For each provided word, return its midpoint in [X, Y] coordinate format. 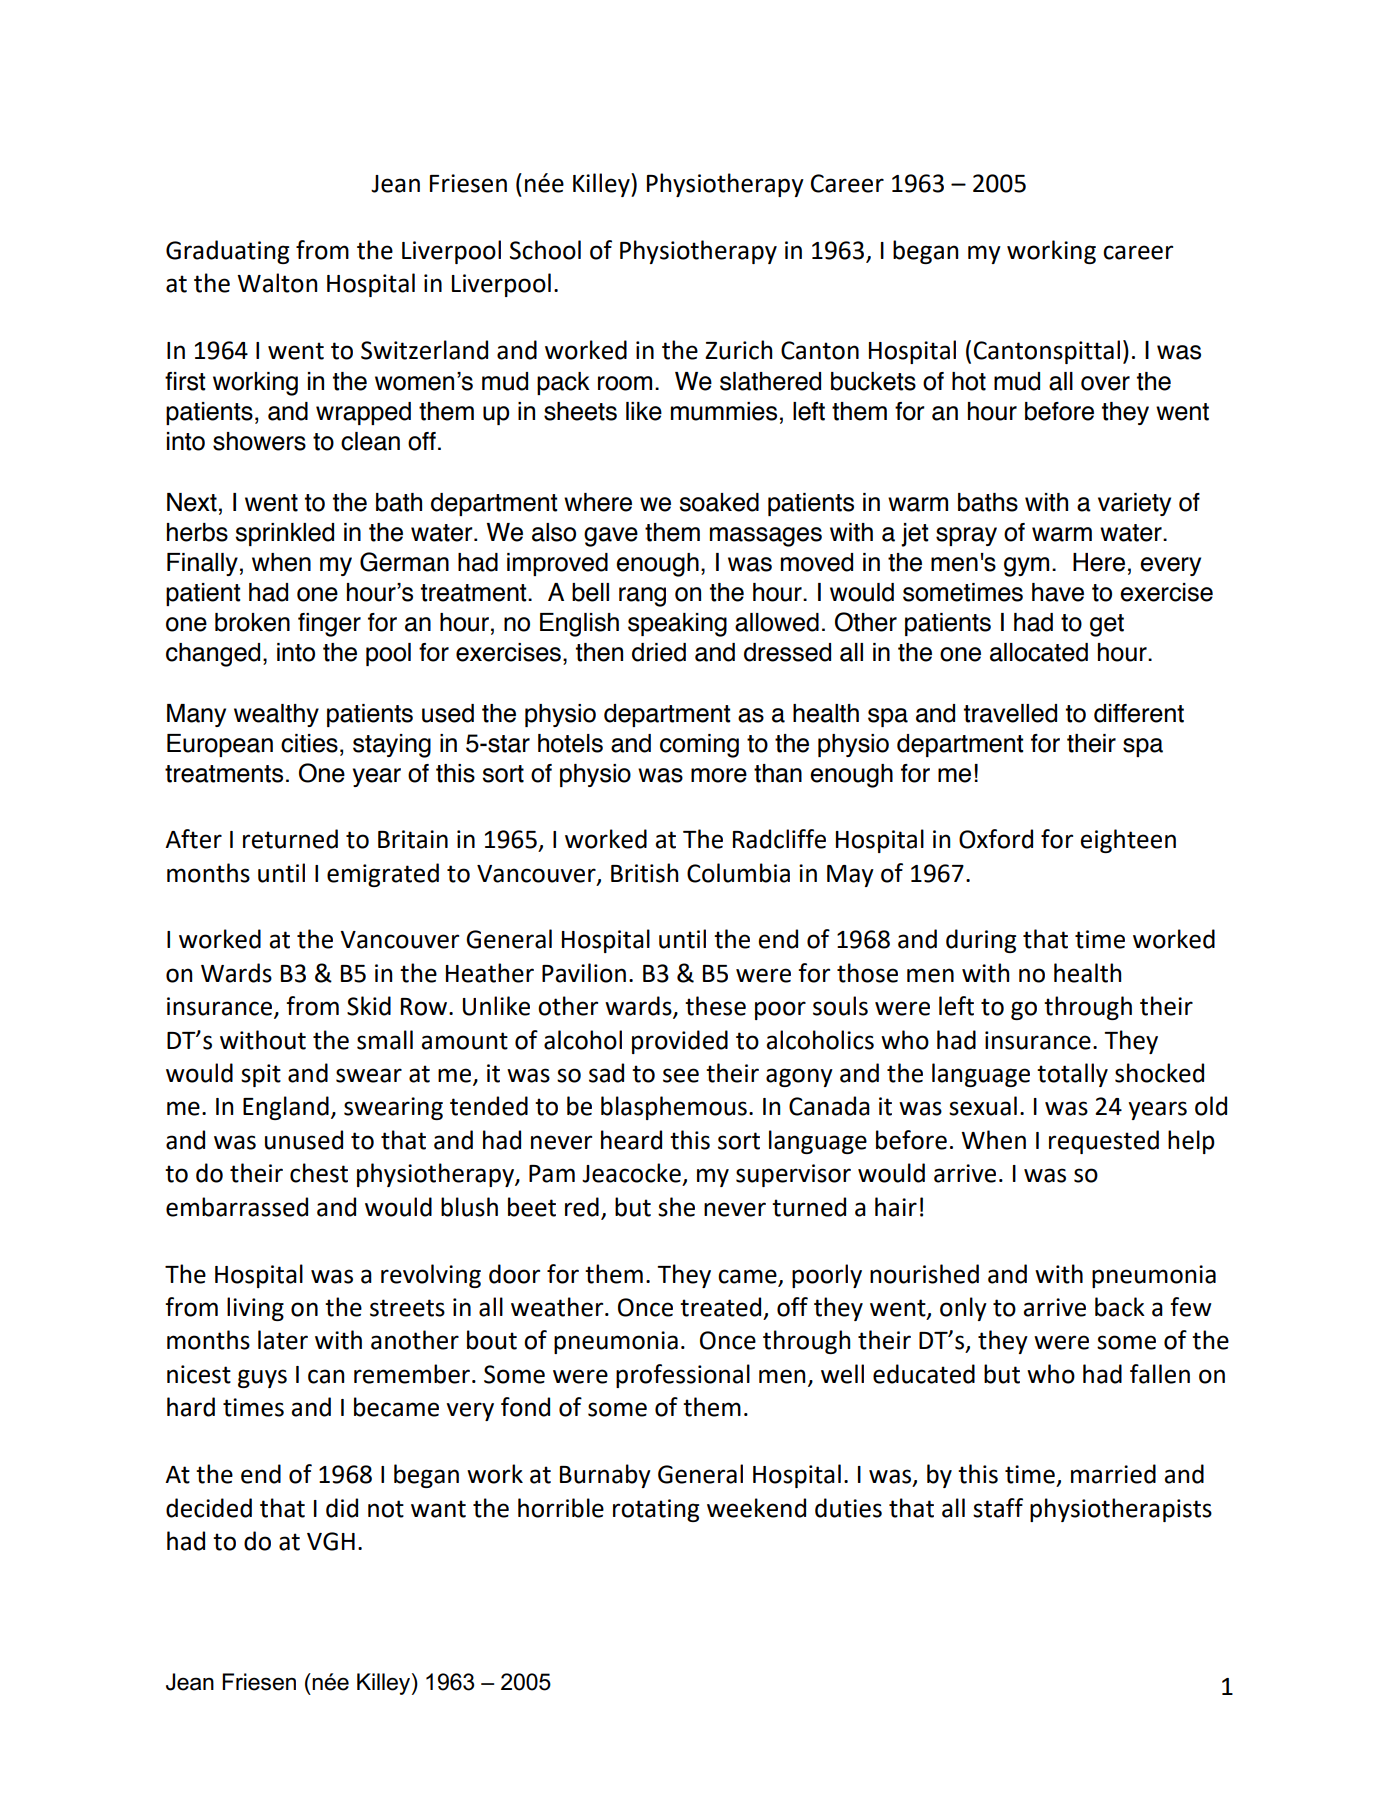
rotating [656, 1510]
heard [631, 1140]
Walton [277, 283]
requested [1104, 1142]
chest [319, 1173]
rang [642, 597]
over [1105, 383]
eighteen [1128, 841]
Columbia [738, 873]
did [342, 1508]
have [1058, 592]
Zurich [738, 350]
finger [329, 625]
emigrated [383, 875]
